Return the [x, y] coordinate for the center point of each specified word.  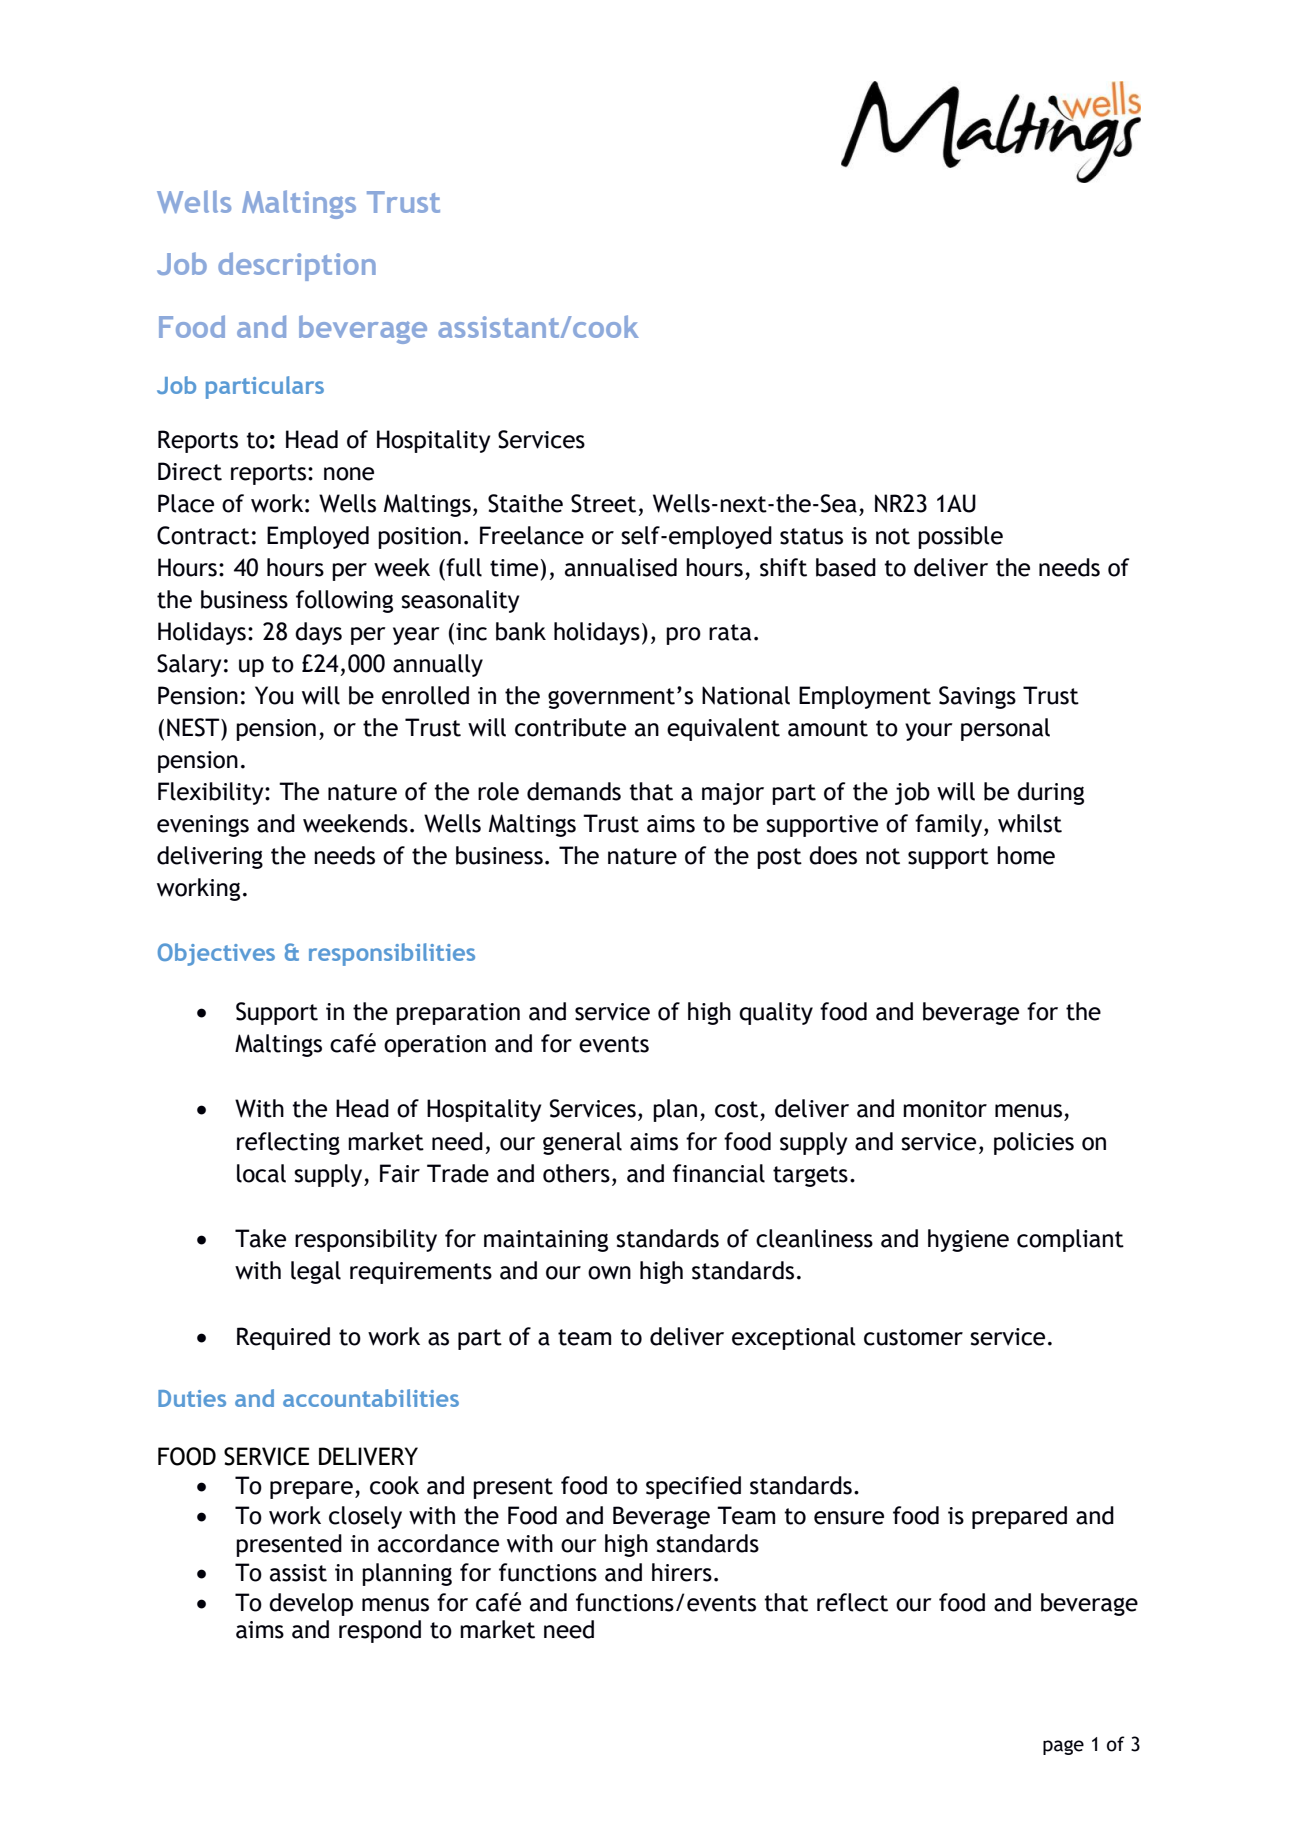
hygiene [968, 1240]
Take [260, 1238]
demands [574, 791]
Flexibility [212, 793]
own [609, 1273]
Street [603, 503]
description [297, 266]
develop [311, 1604]
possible [960, 537]
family [950, 825]
